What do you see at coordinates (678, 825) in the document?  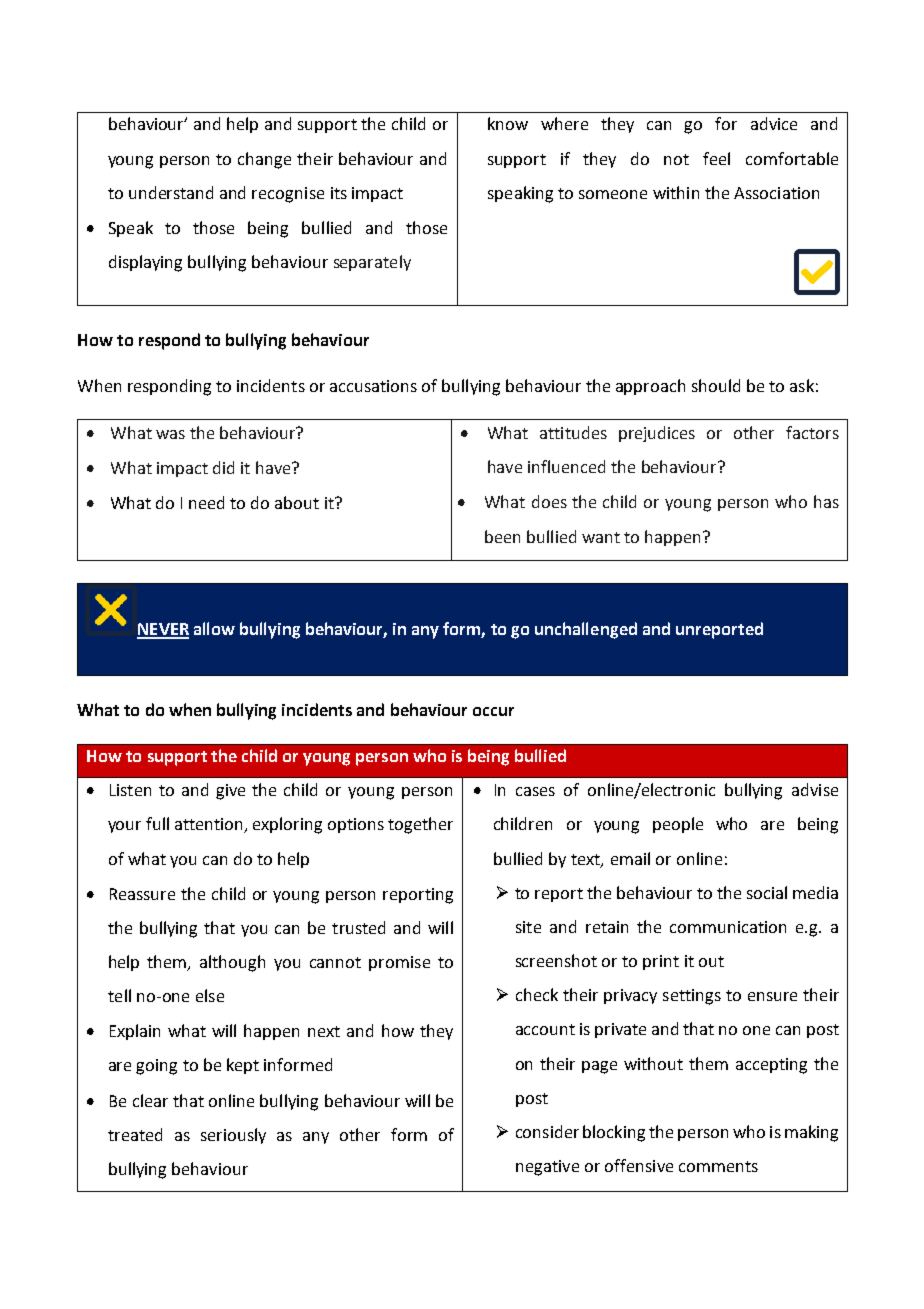 I see `people` at bounding box center [678, 825].
